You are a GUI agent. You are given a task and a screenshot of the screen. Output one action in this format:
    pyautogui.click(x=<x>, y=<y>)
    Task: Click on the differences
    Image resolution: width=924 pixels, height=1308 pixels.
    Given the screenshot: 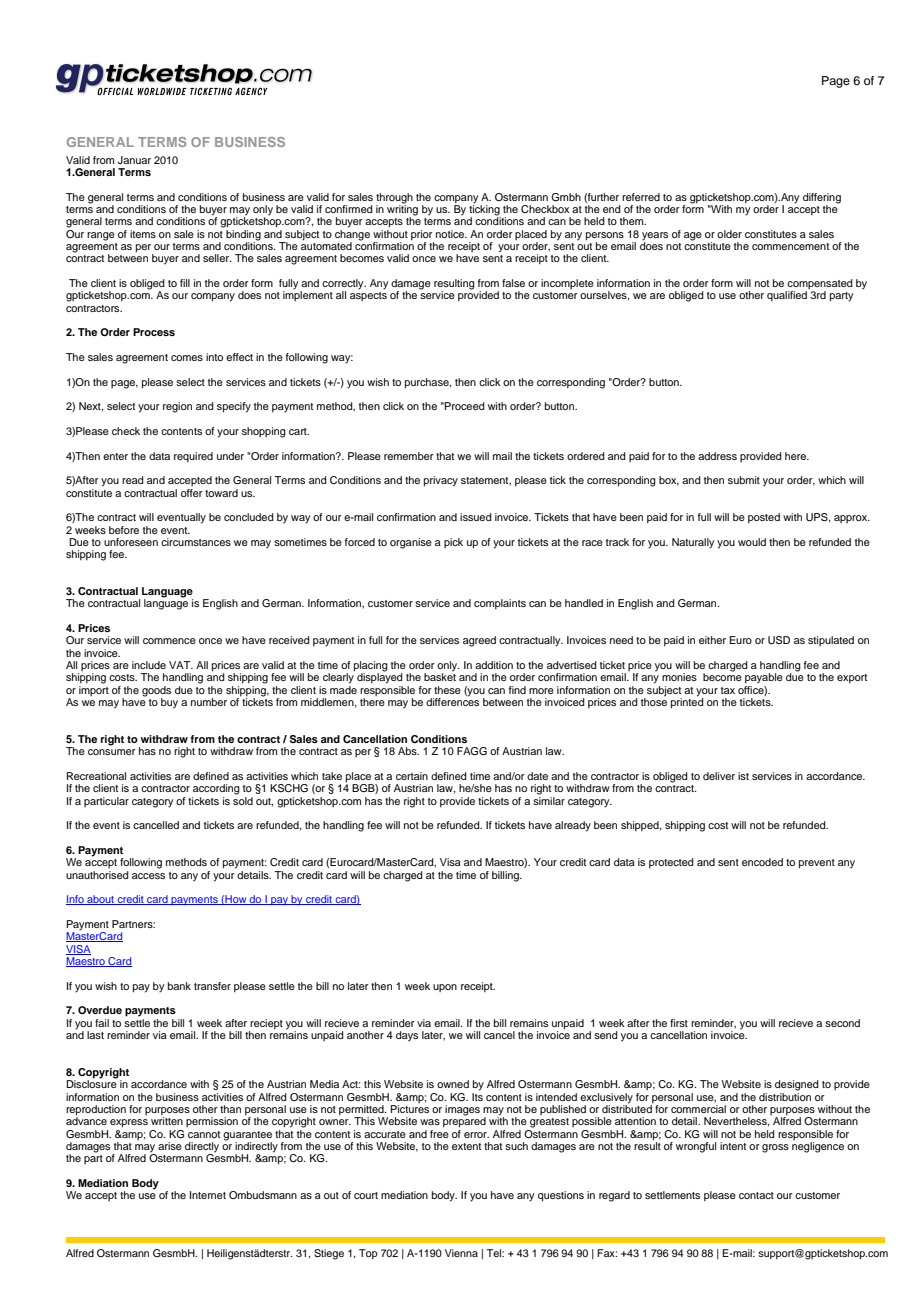 What is the action you would take?
    pyautogui.click(x=452, y=701)
